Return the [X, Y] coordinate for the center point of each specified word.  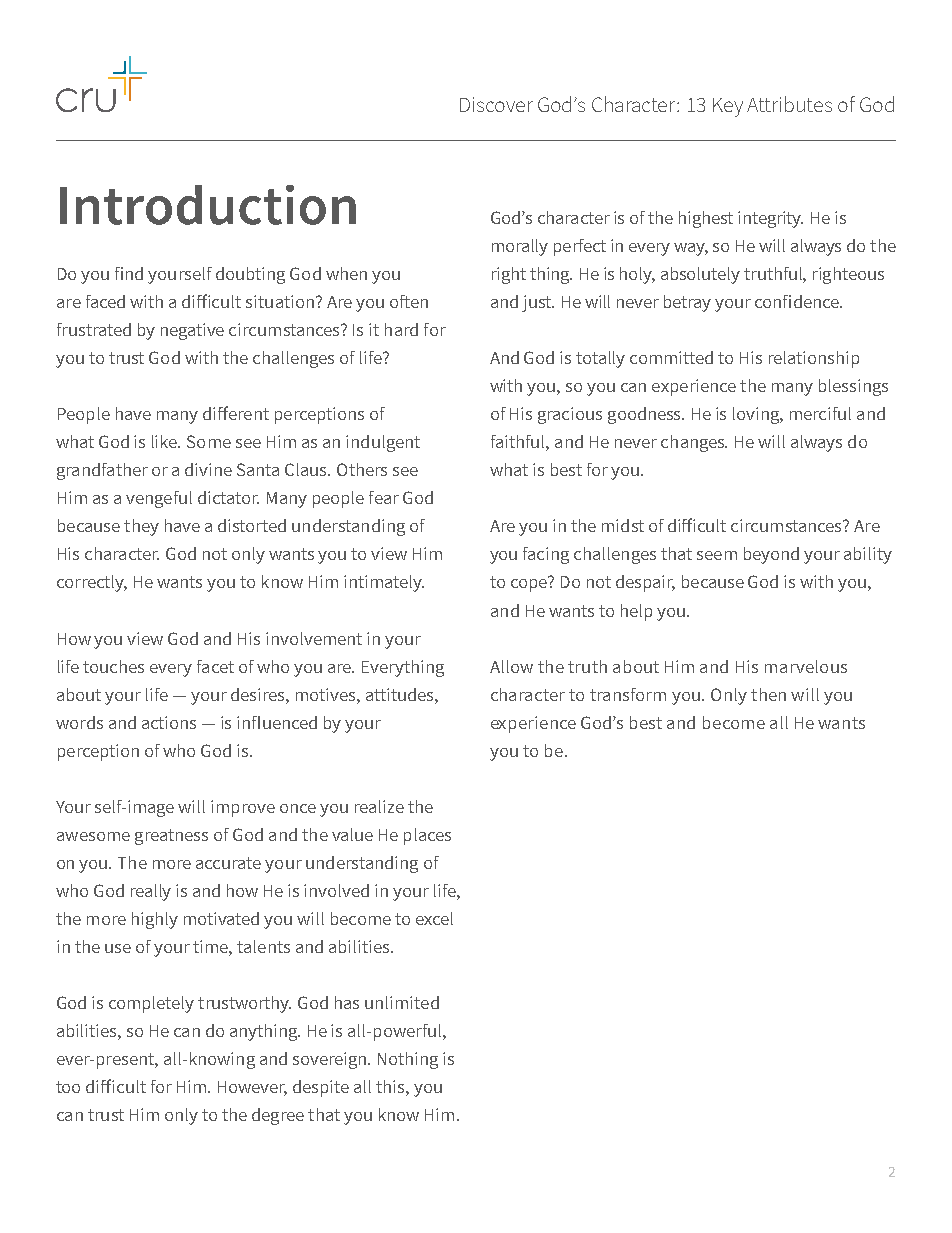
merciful [820, 413]
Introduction [208, 205]
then [768, 694]
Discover [496, 104]
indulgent [383, 443]
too [68, 1087]
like [166, 441]
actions [169, 722]
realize [379, 806]
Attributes [789, 104]
